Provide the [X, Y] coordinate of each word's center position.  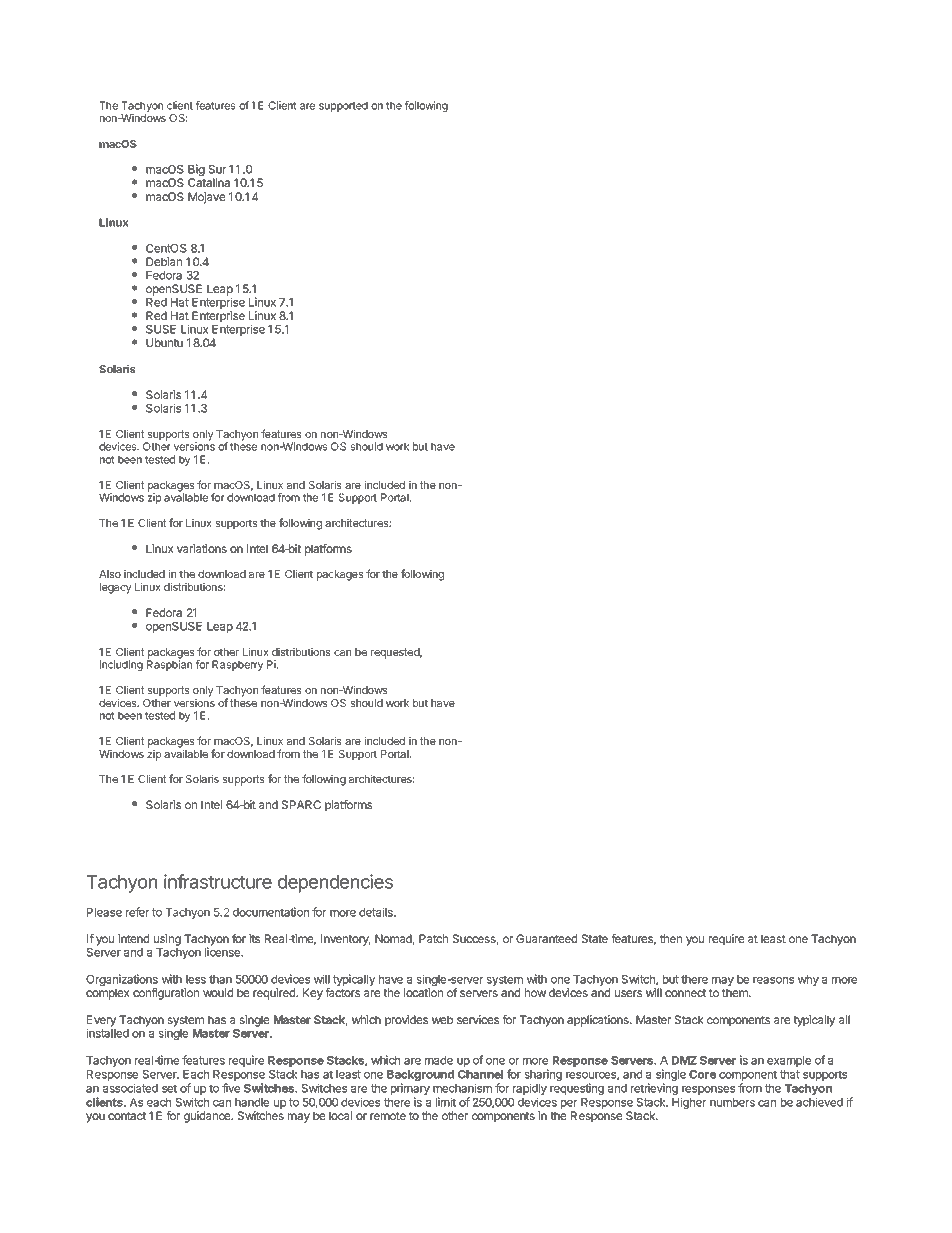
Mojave [206, 198]
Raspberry [238, 665]
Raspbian [169, 665]
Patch [433, 938]
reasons [773, 980]
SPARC [301, 804]
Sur [217, 169]
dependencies [335, 883]
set [169, 1088]
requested [396, 653]
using [167, 940]
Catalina [209, 182]
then [671, 938]
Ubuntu [164, 342]
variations [202, 548]
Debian [164, 261]
